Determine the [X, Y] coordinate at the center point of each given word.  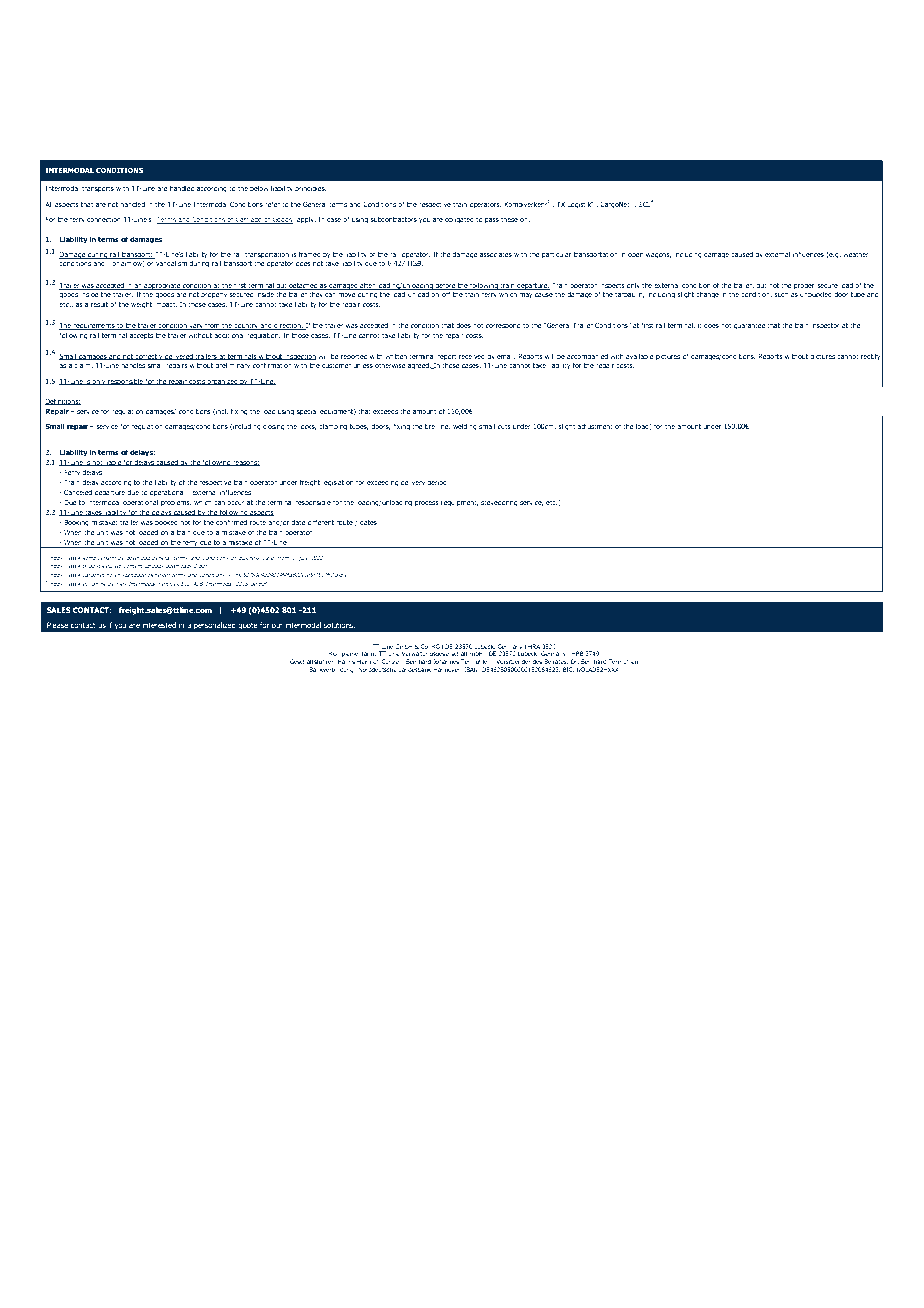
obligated [459, 220]
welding [465, 427]
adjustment [595, 427]
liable [113, 463]
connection [104, 219]
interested [159, 625]
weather [856, 254]
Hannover [447, 670]
